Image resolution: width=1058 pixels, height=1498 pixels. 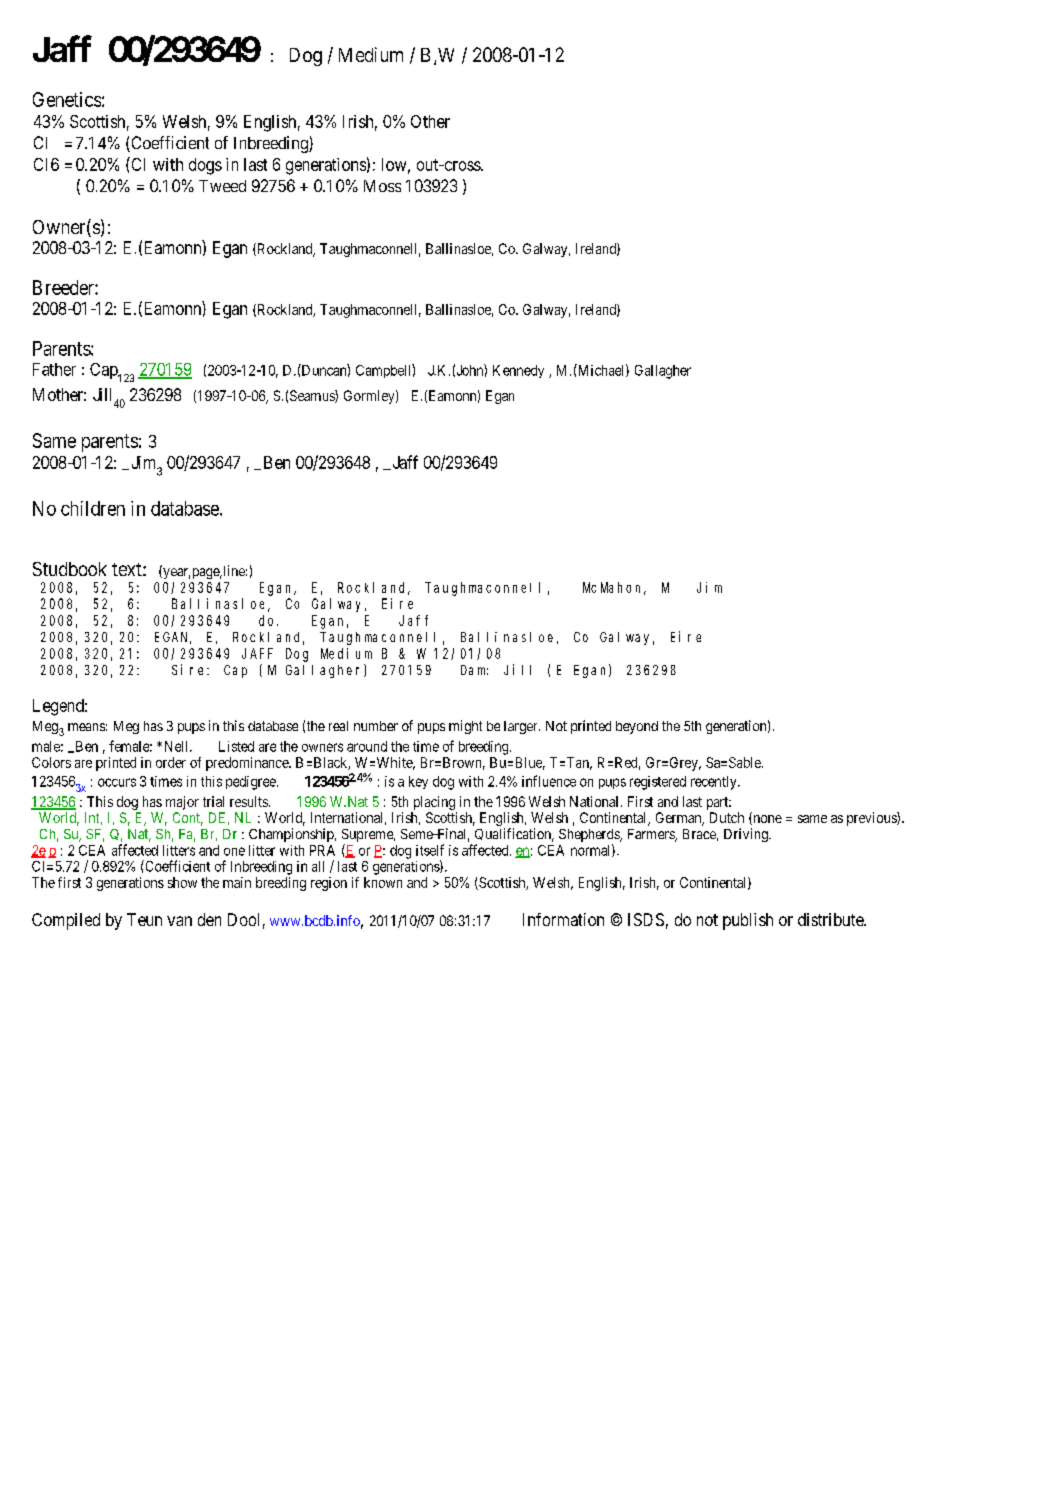 What do you see at coordinates (67, 99) in the screenshot?
I see `Genetics` at bounding box center [67, 99].
